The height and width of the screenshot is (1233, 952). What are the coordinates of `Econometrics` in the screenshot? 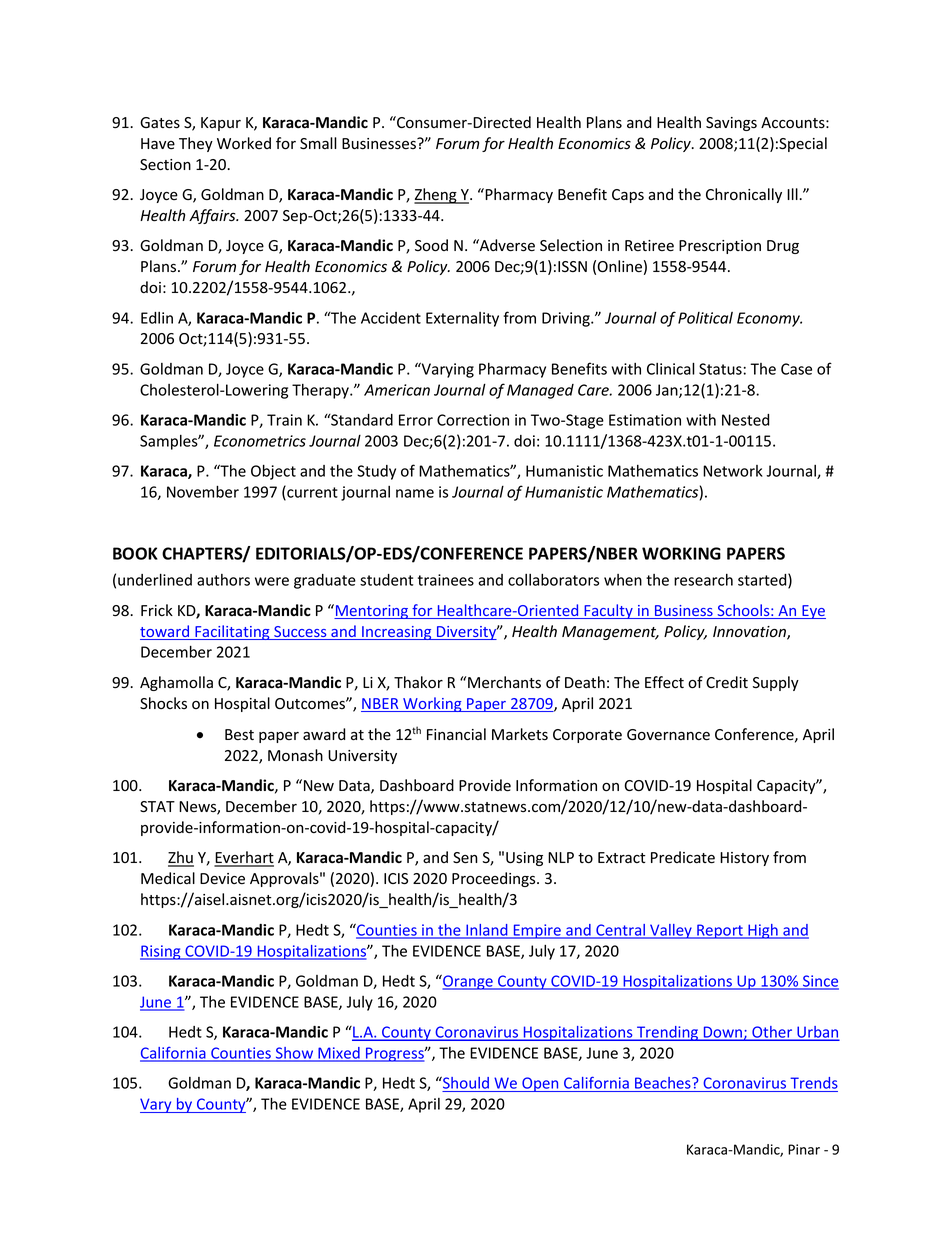 It's located at (260, 441).
